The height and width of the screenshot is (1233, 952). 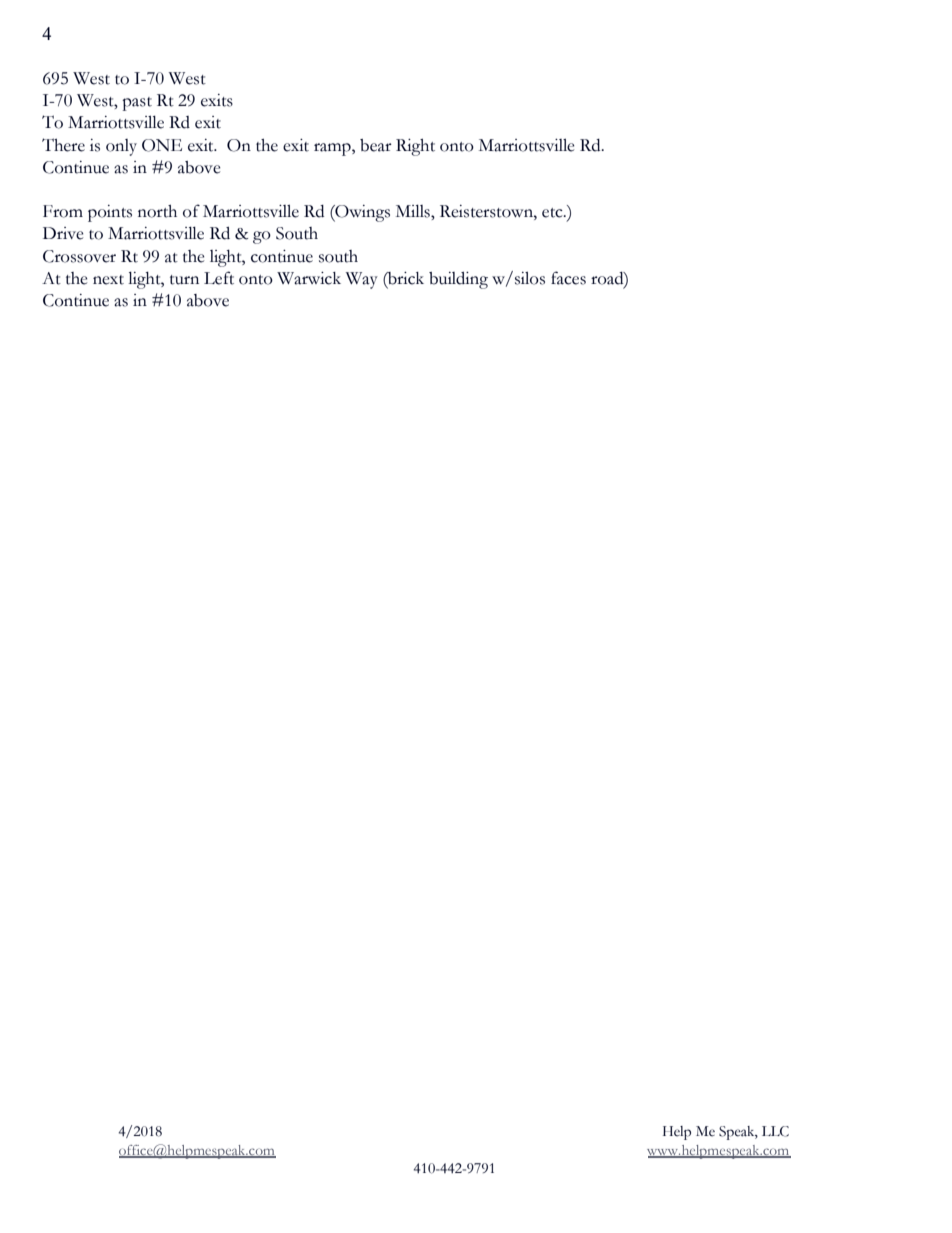 I want to click on Left, so click(x=219, y=278).
